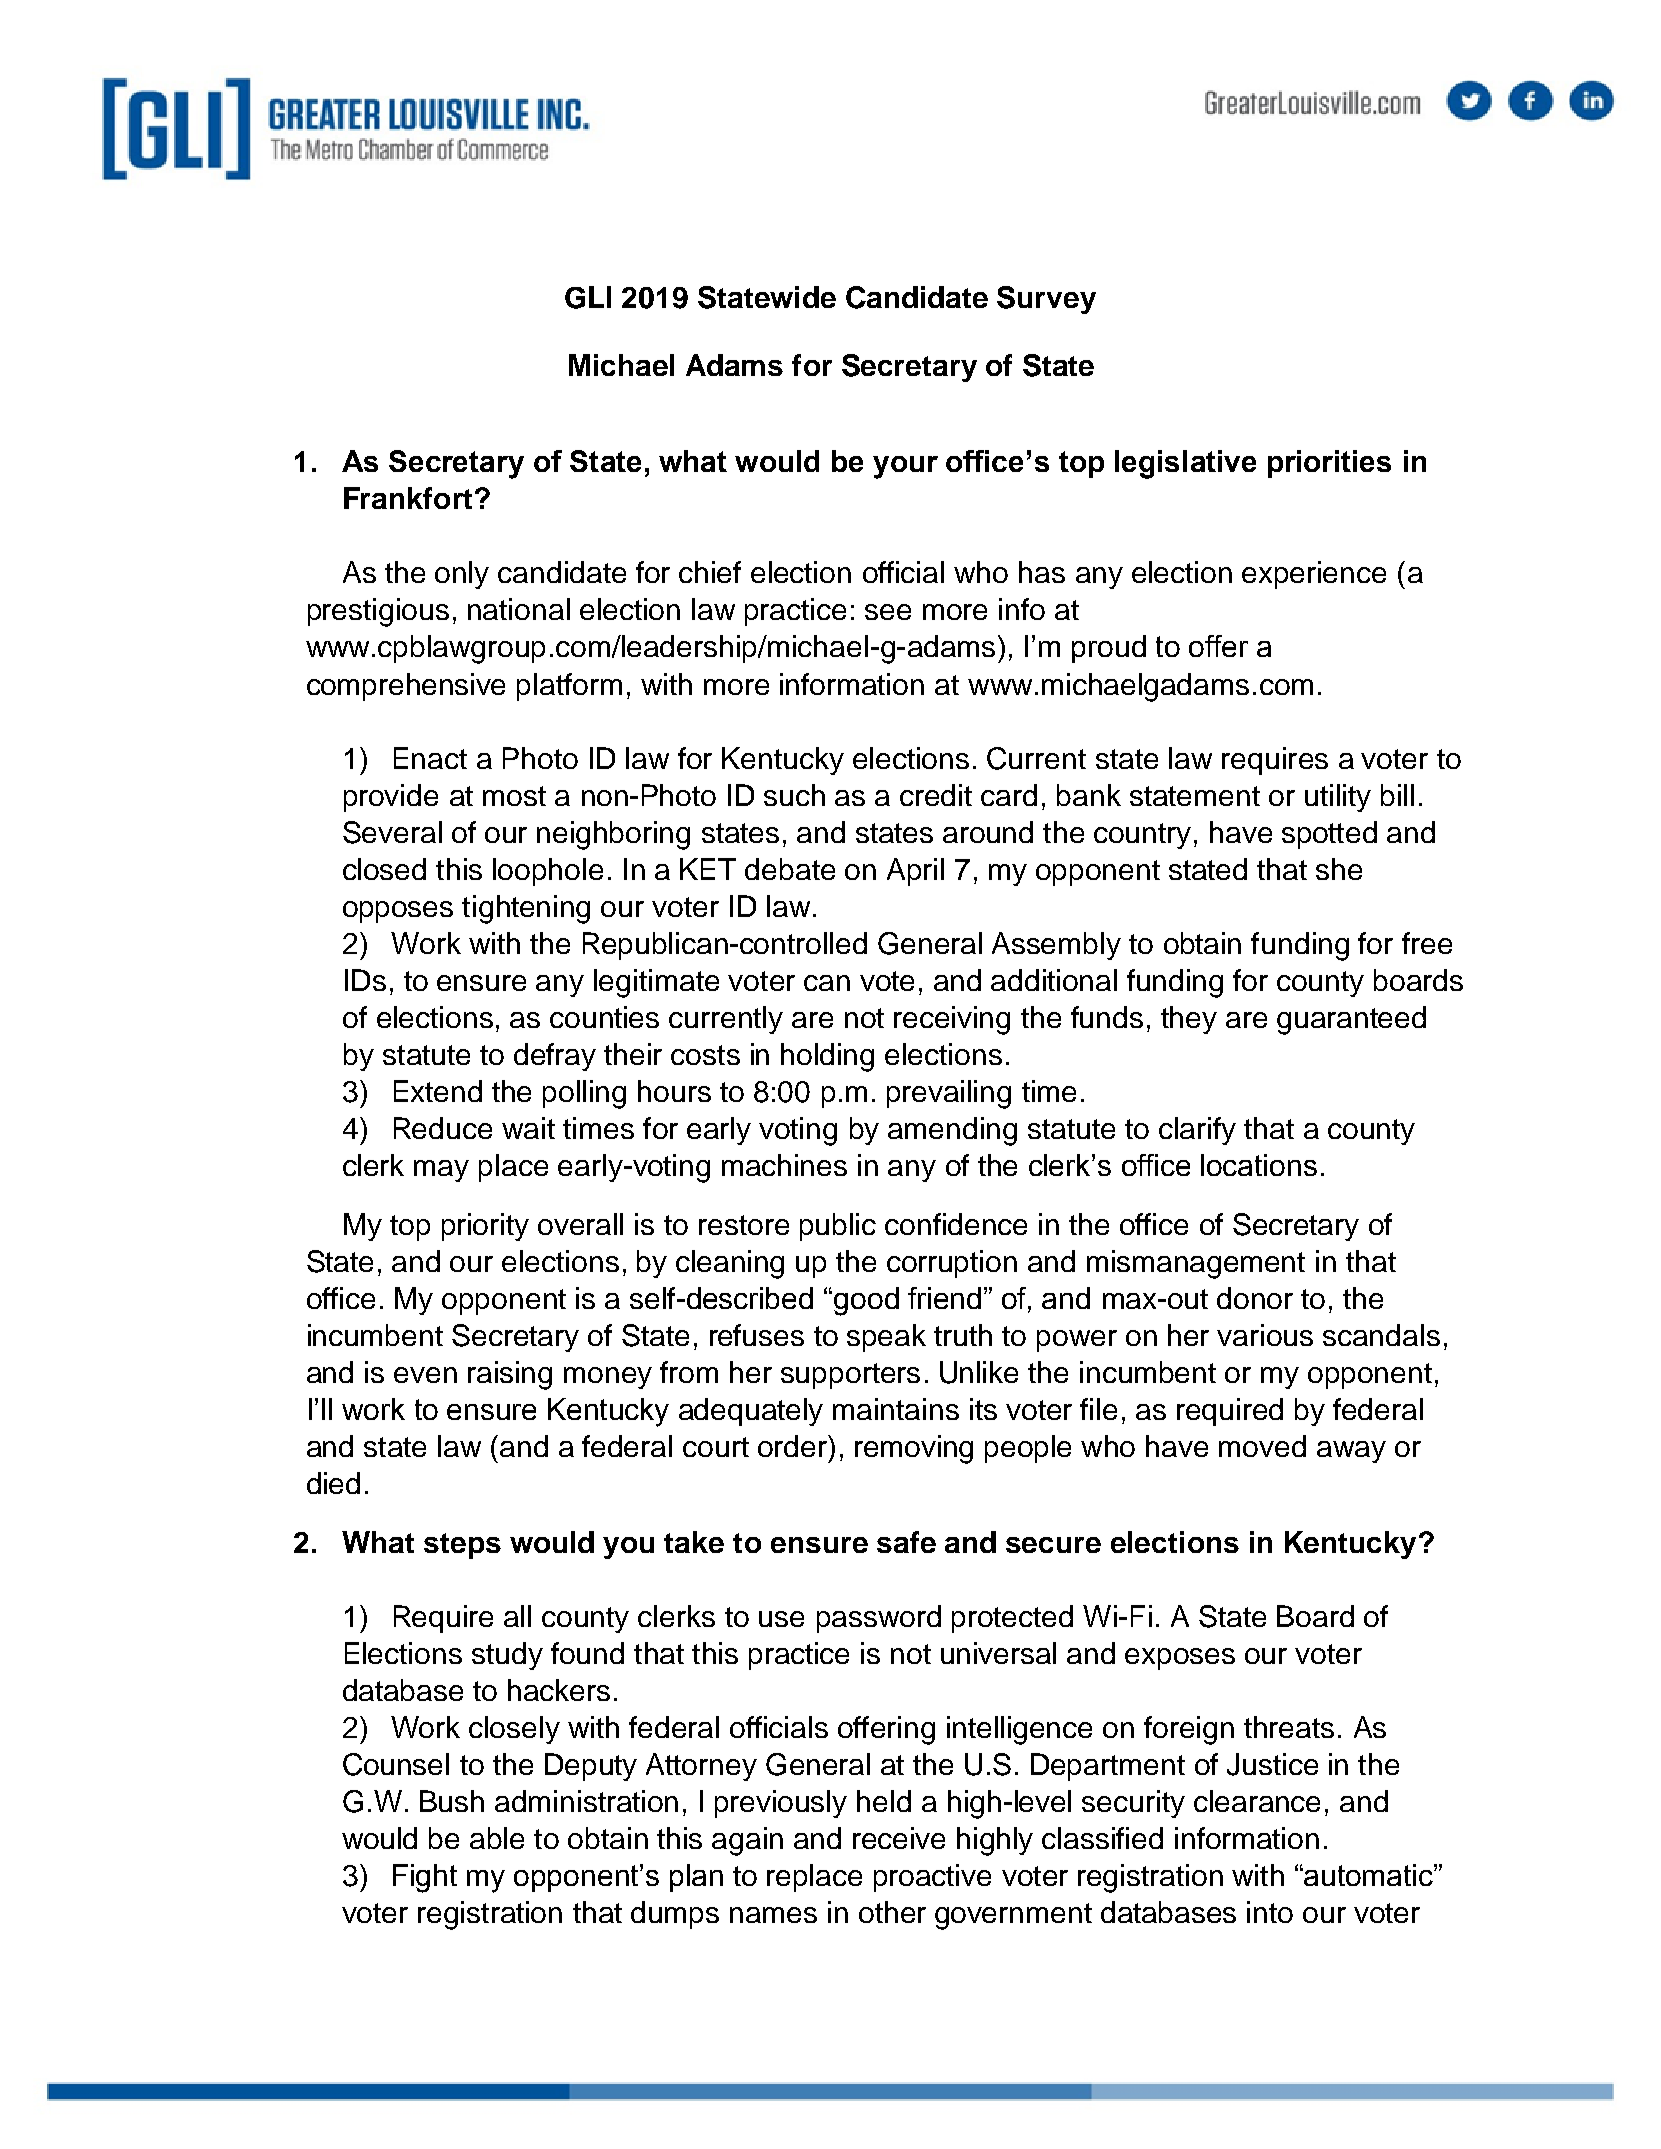  What do you see at coordinates (1259, 1165) in the screenshot?
I see `locations` at bounding box center [1259, 1165].
